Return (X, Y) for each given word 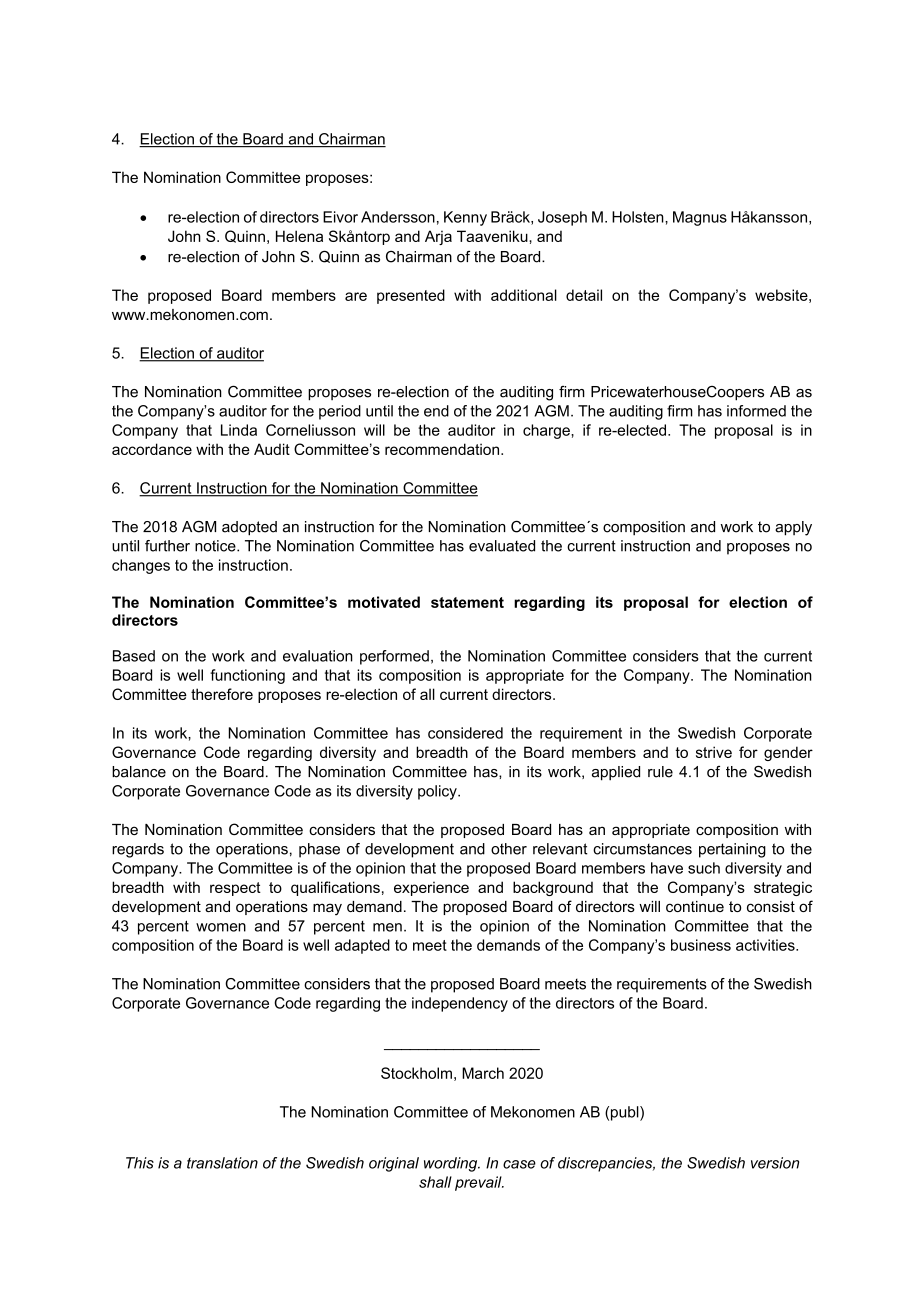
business (701, 945)
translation (222, 1163)
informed (756, 411)
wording (452, 1164)
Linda (239, 430)
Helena (299, 236)
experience (431, 888)
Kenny (465, 218)
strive (714, 752)
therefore (222, 694)
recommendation (443, 449)
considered (465, 733)
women (221, 927)
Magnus (700, 218)
